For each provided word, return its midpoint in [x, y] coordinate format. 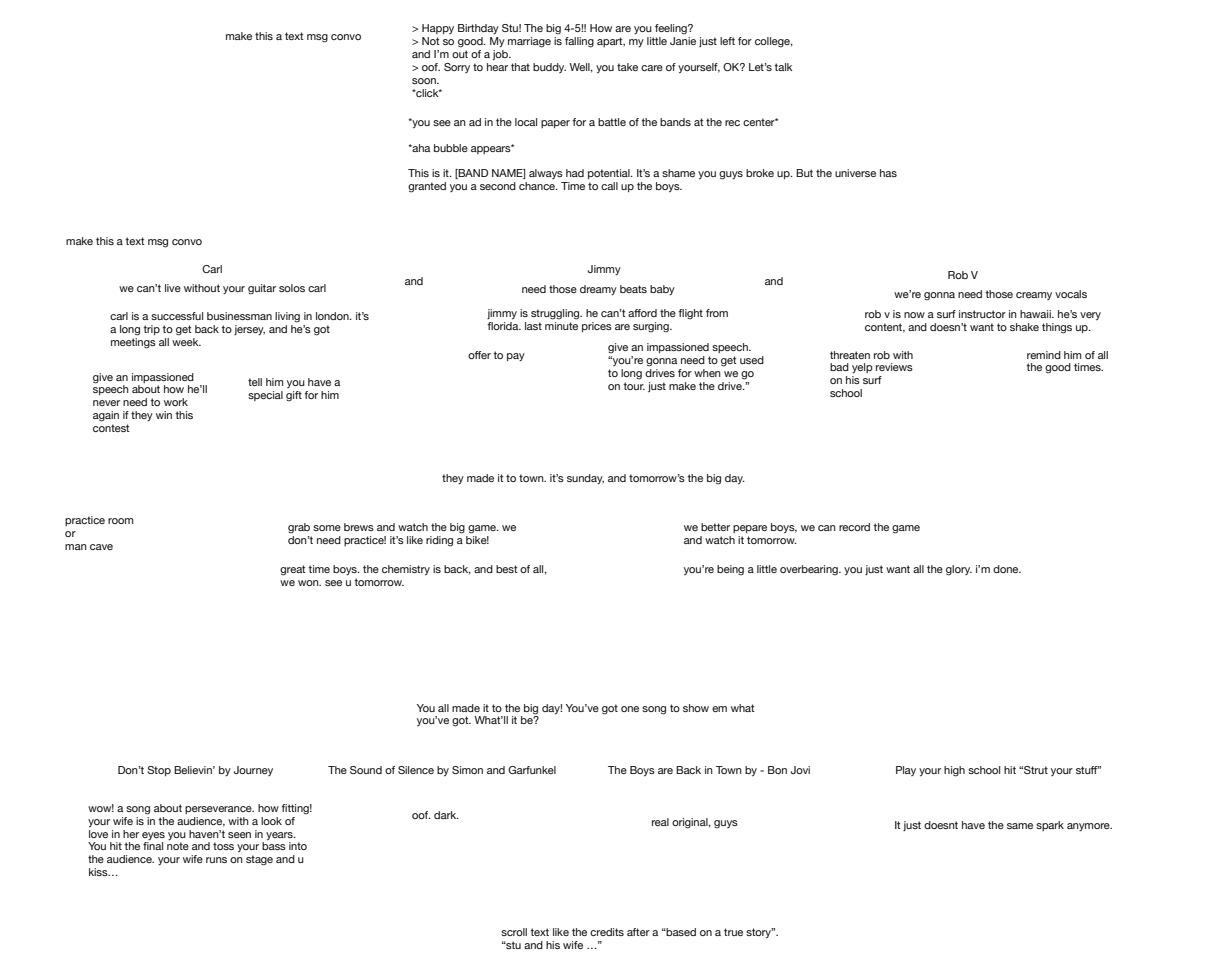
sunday [585, 479]
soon [425, 81]
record [854, 527]
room [120, 521]
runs [216, 860]
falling [579, 42]
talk [783, 67]
